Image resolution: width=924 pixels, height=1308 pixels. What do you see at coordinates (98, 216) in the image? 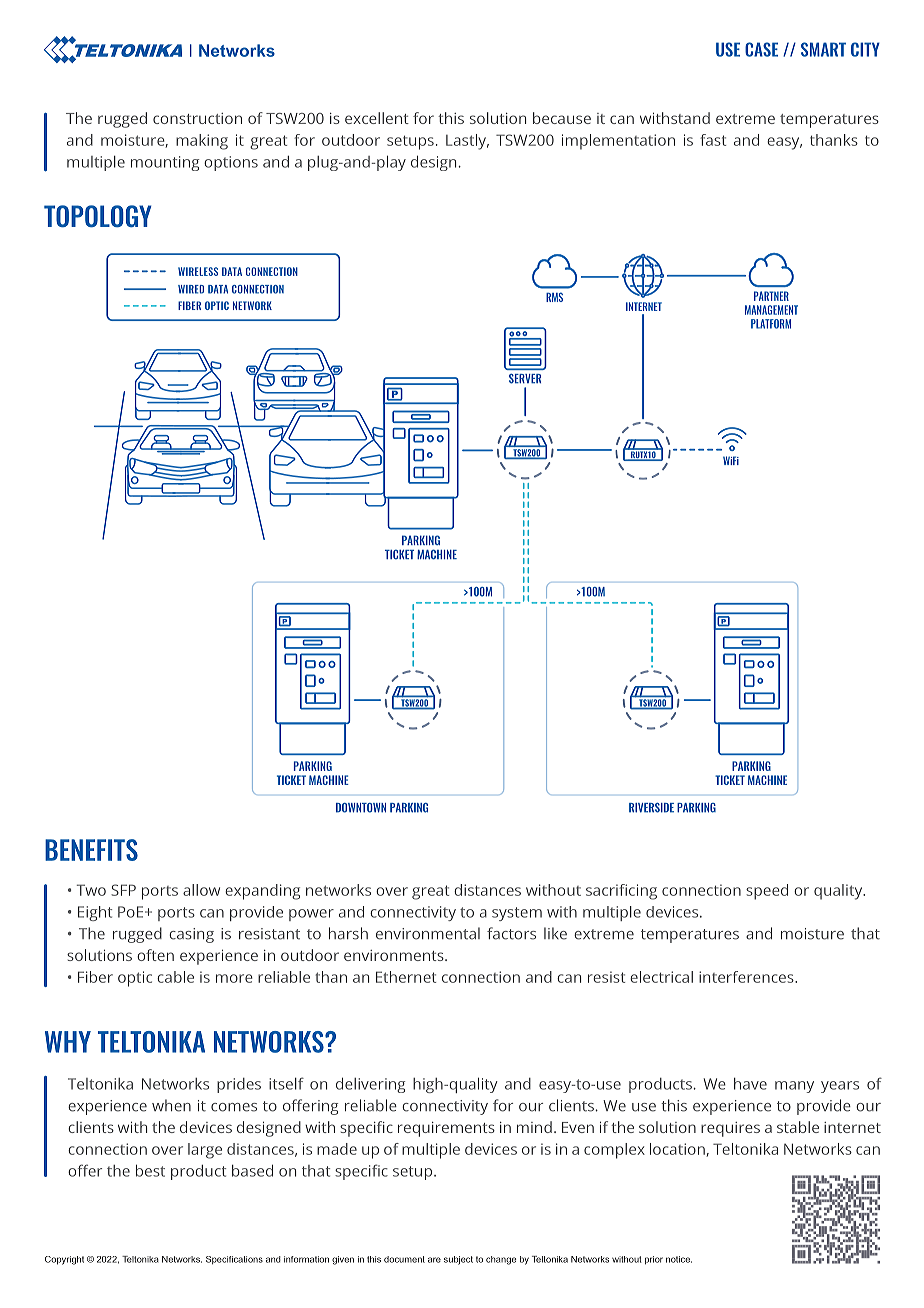
I see `TOPOLOGY` at bounding box center [98, 216].
